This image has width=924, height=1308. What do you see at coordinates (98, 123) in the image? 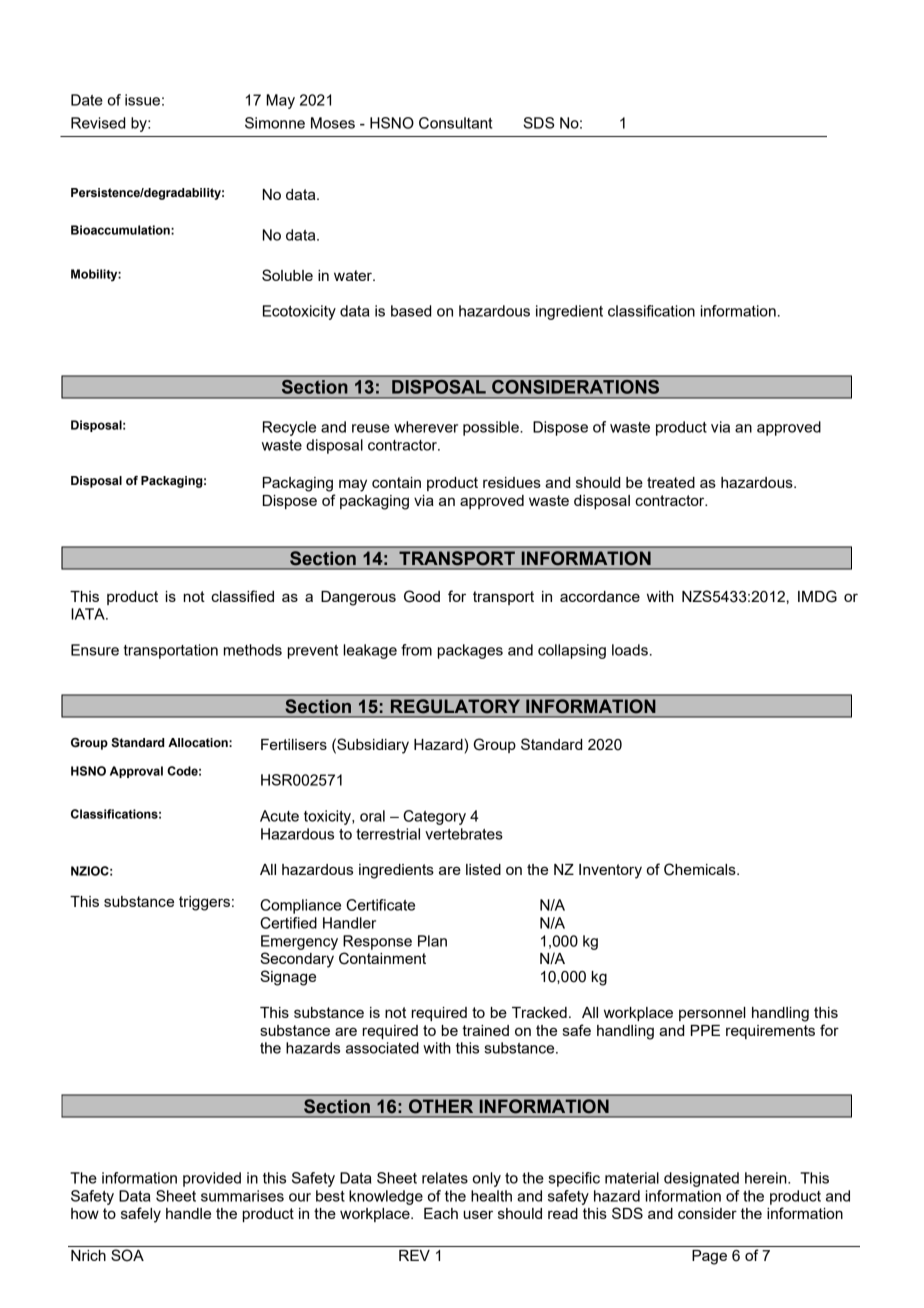
I see `Revised` at bounding box center [98, 123].
